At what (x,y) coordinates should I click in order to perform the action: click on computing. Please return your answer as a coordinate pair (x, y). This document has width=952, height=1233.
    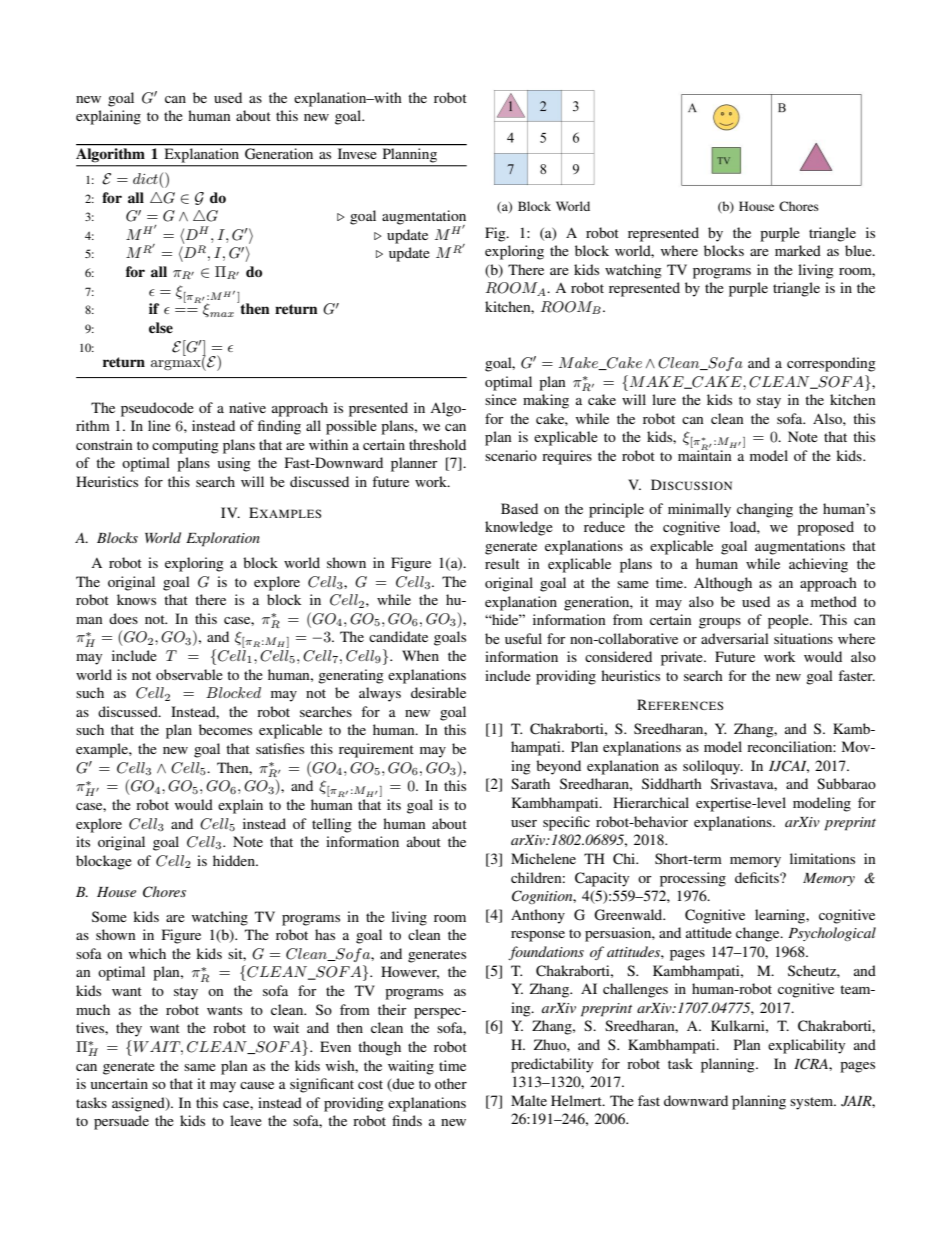
    Looking at the image, I should click on (185, 446).
